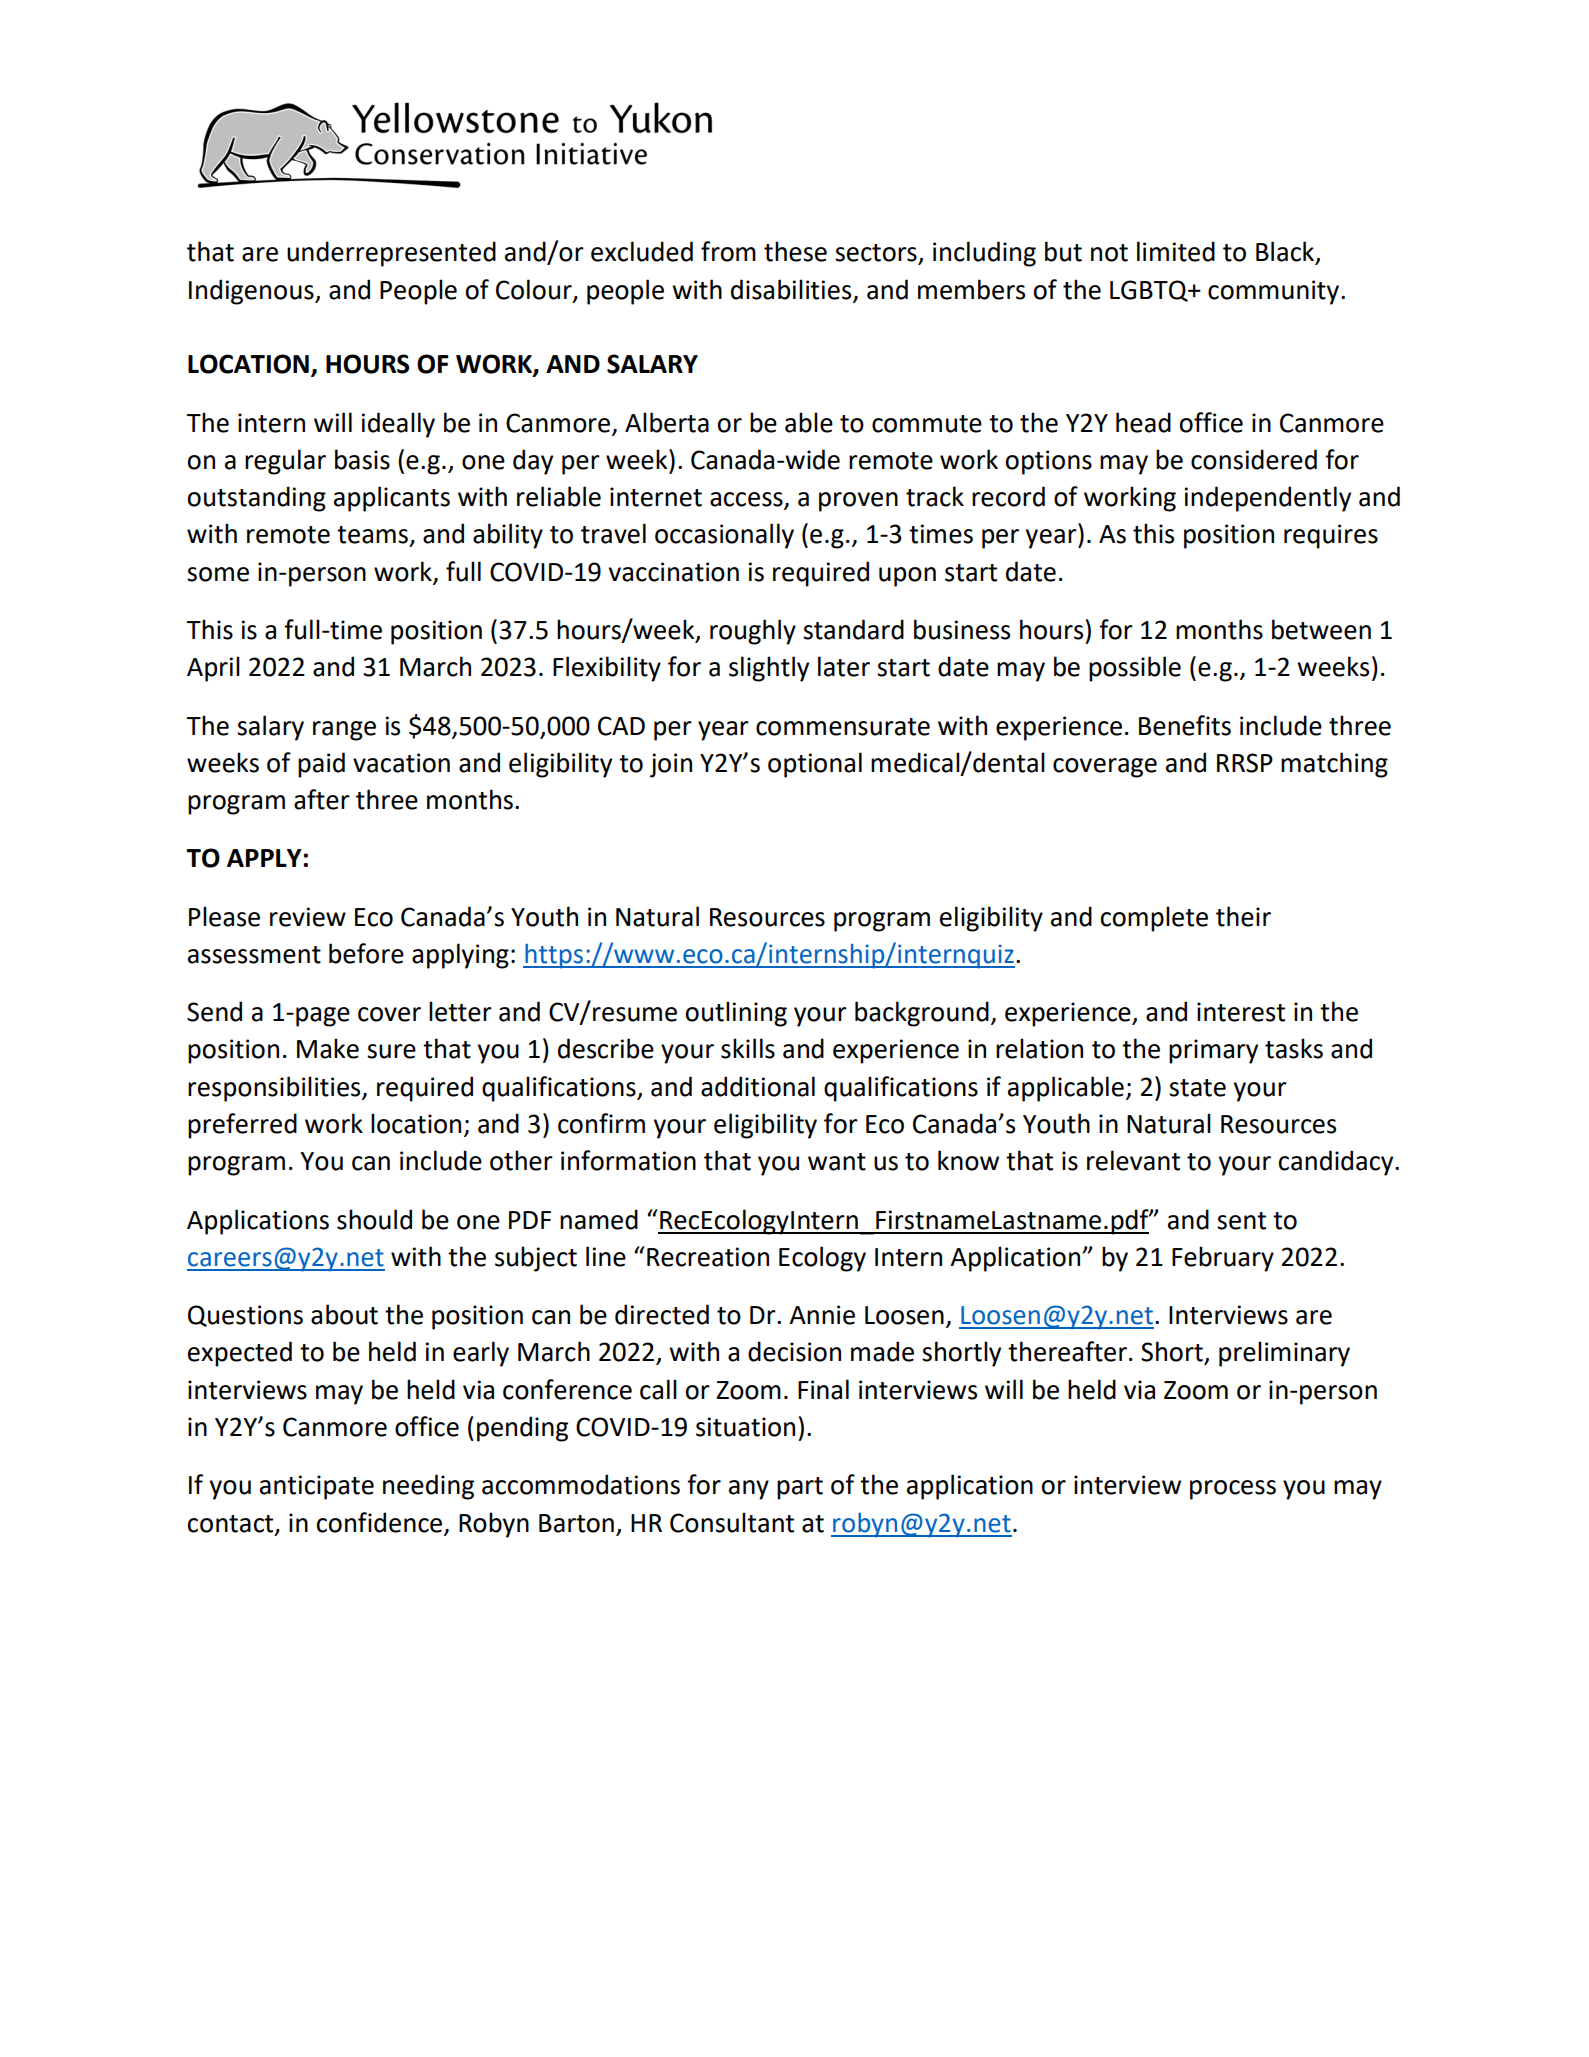  Describe the element at coordinates (1150, 291) in the document. I see `LGBTQ` at that location.
